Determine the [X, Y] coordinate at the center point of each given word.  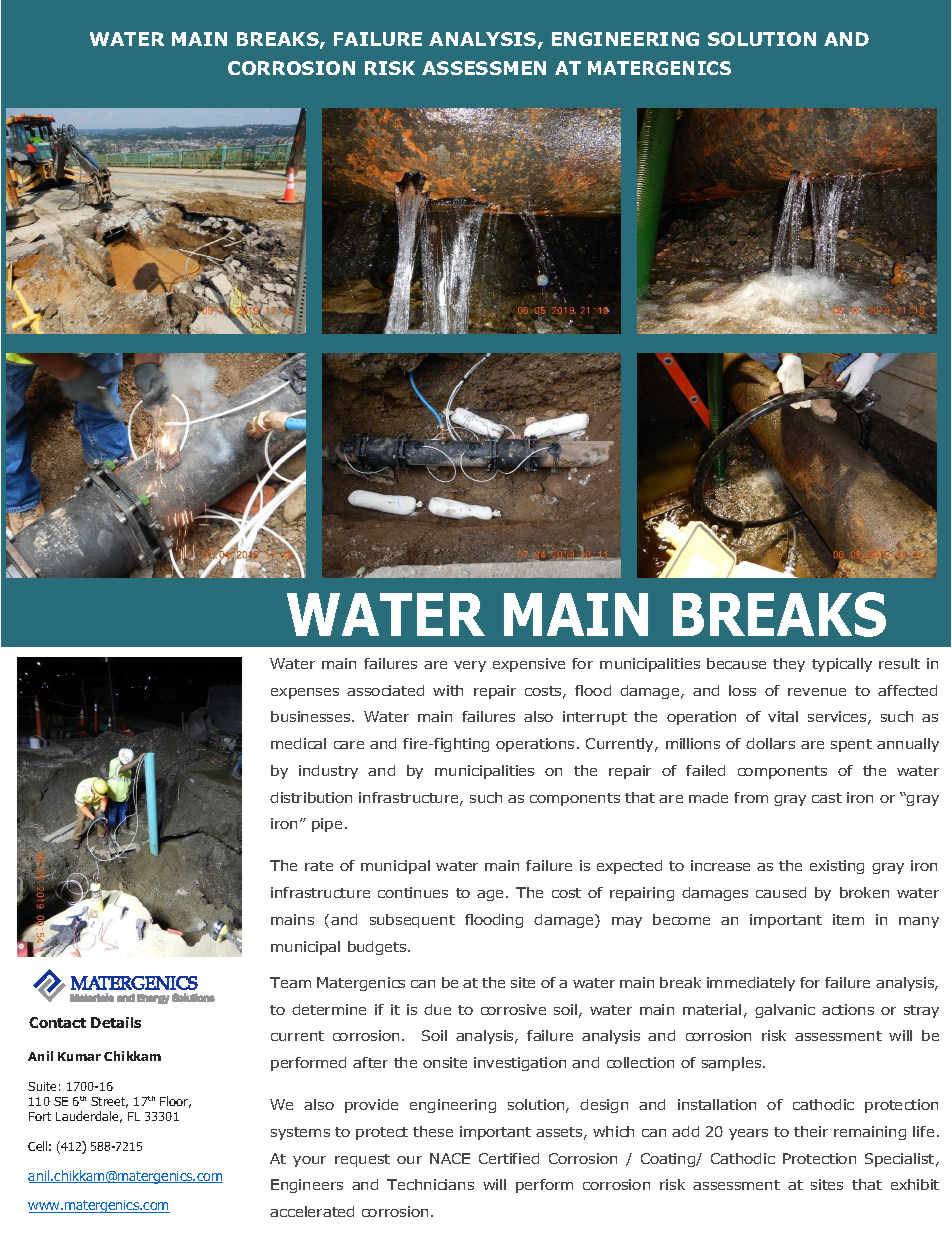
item [848, 919]
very [470, 666]
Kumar [79, 1056]
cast [827, 798]
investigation [520, 1064]
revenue [817, 692]
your [309, 1161]
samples [733, 1064]
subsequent [412, 921]
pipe [327, 825]
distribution [311, 797]
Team [290, 982]
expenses [305, 693]
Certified [509, 1158]
